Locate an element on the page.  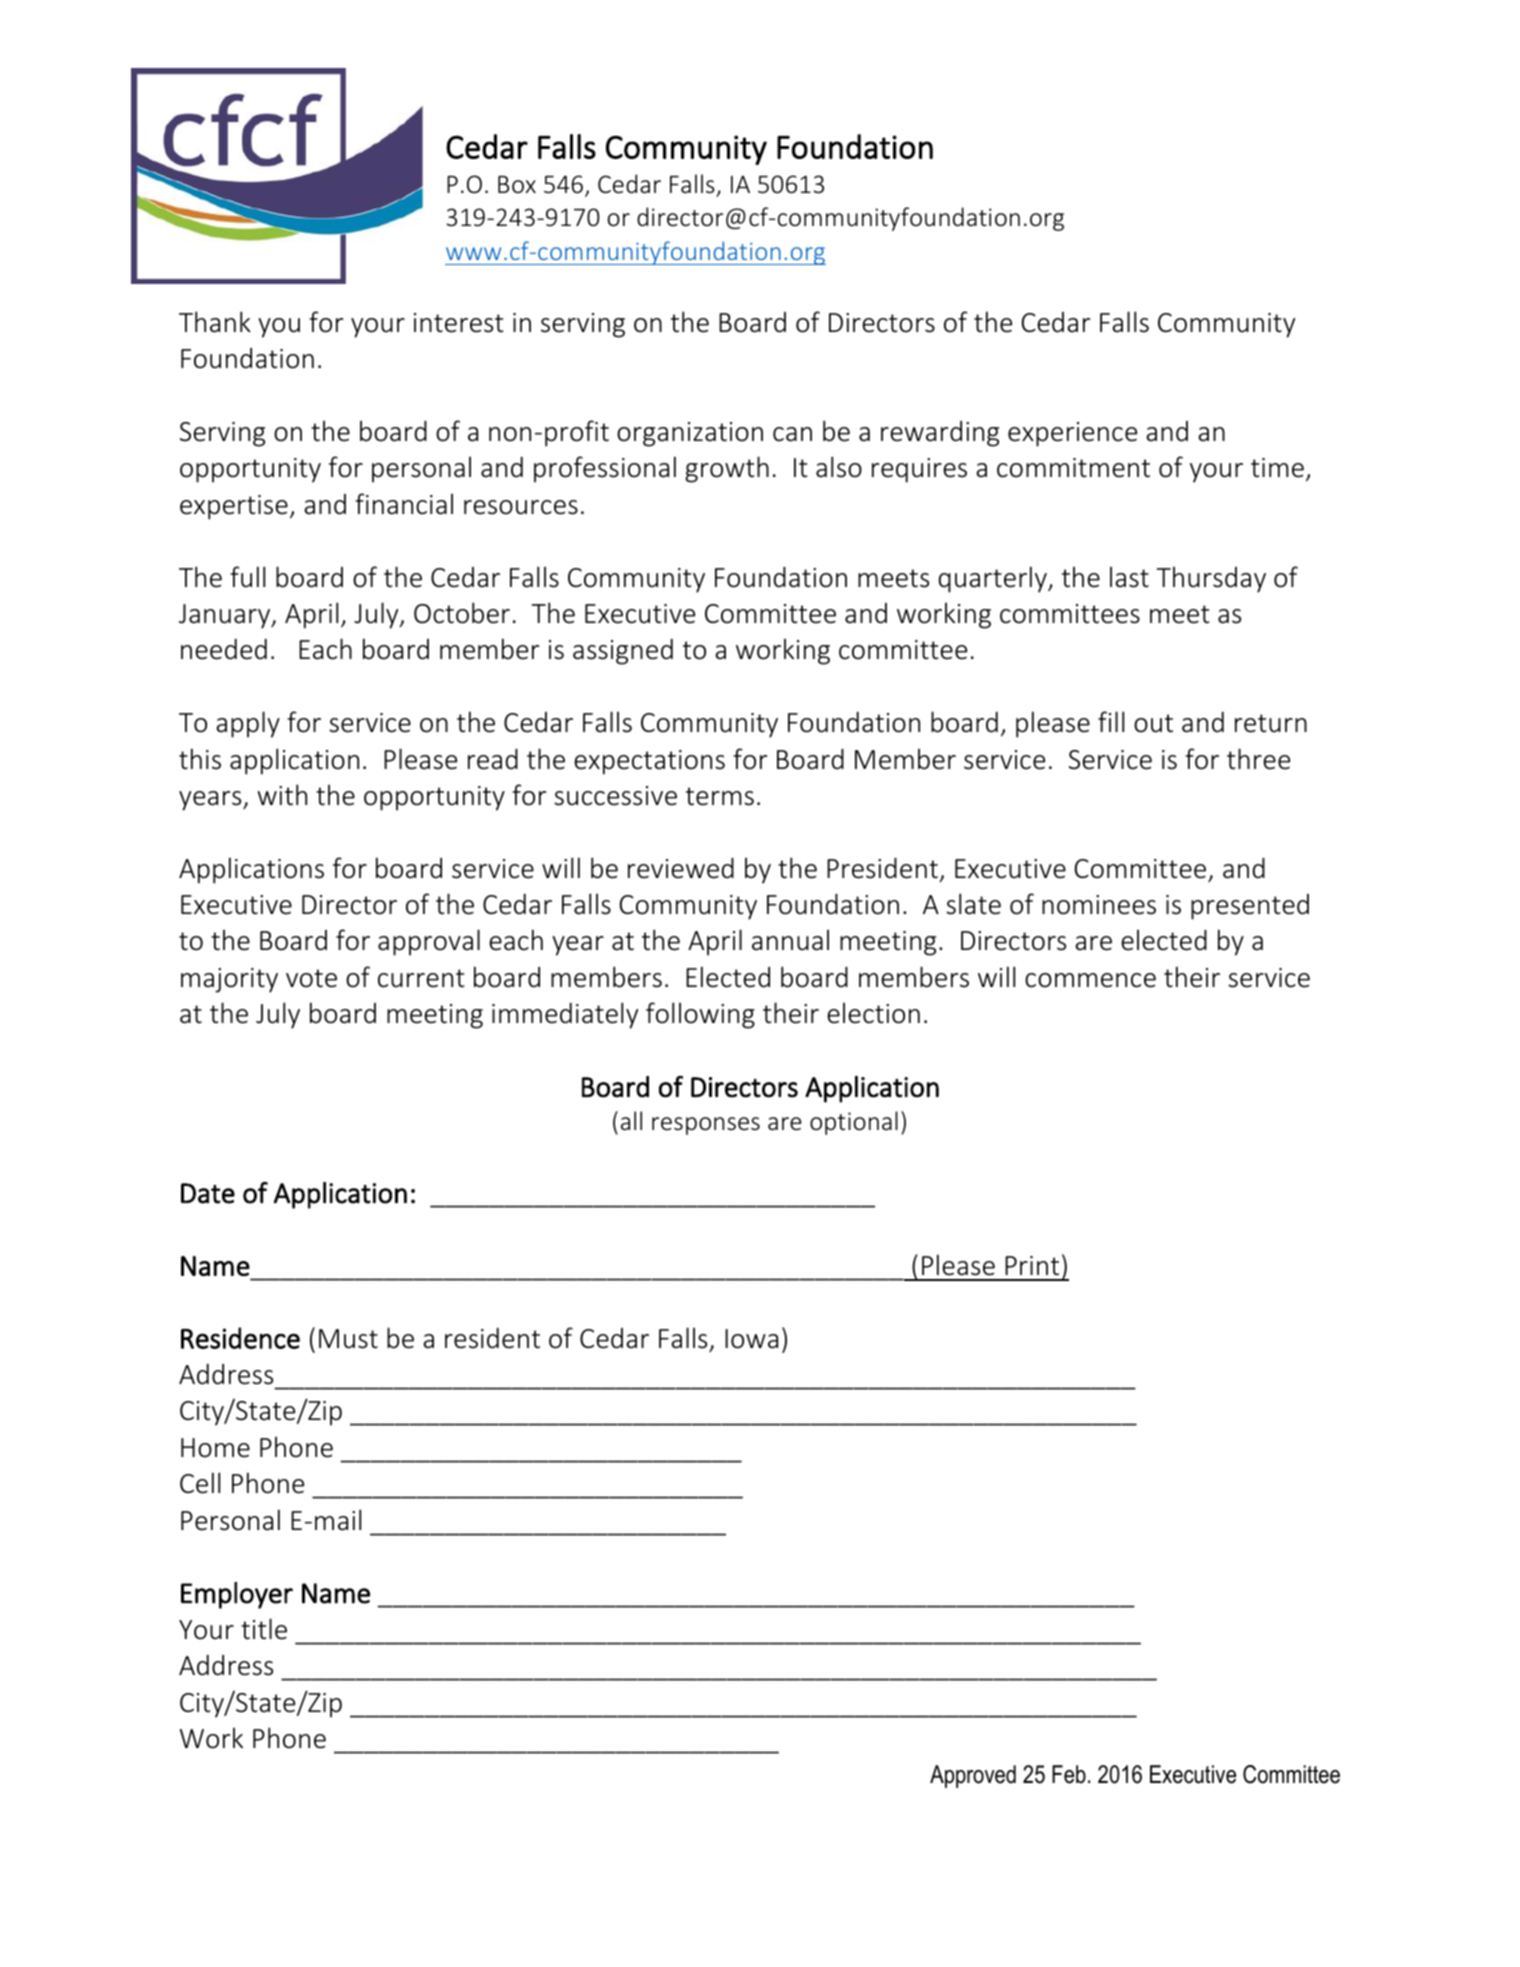
commence is located at coordinates (1090, 980).
